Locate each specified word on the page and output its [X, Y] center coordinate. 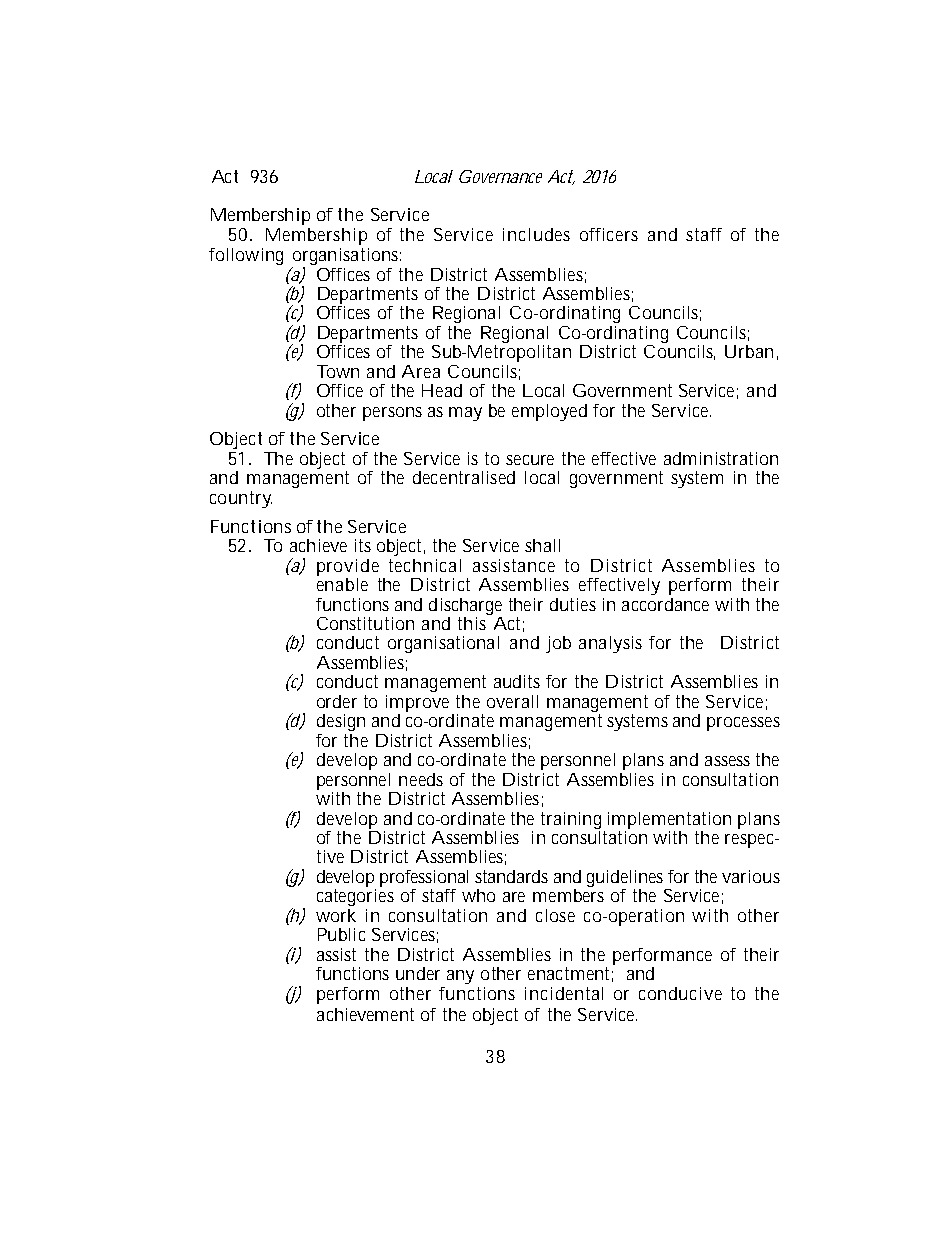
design [341, 722]
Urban [749, 351]
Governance [500, 176]
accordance [665, 604]
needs [421, 779]
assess [727, 761]
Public [341, 934]
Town [338, 371]
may [465, 414]
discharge [465, 606]
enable [342, 583]
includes [536, 234]
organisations [346, 258]
